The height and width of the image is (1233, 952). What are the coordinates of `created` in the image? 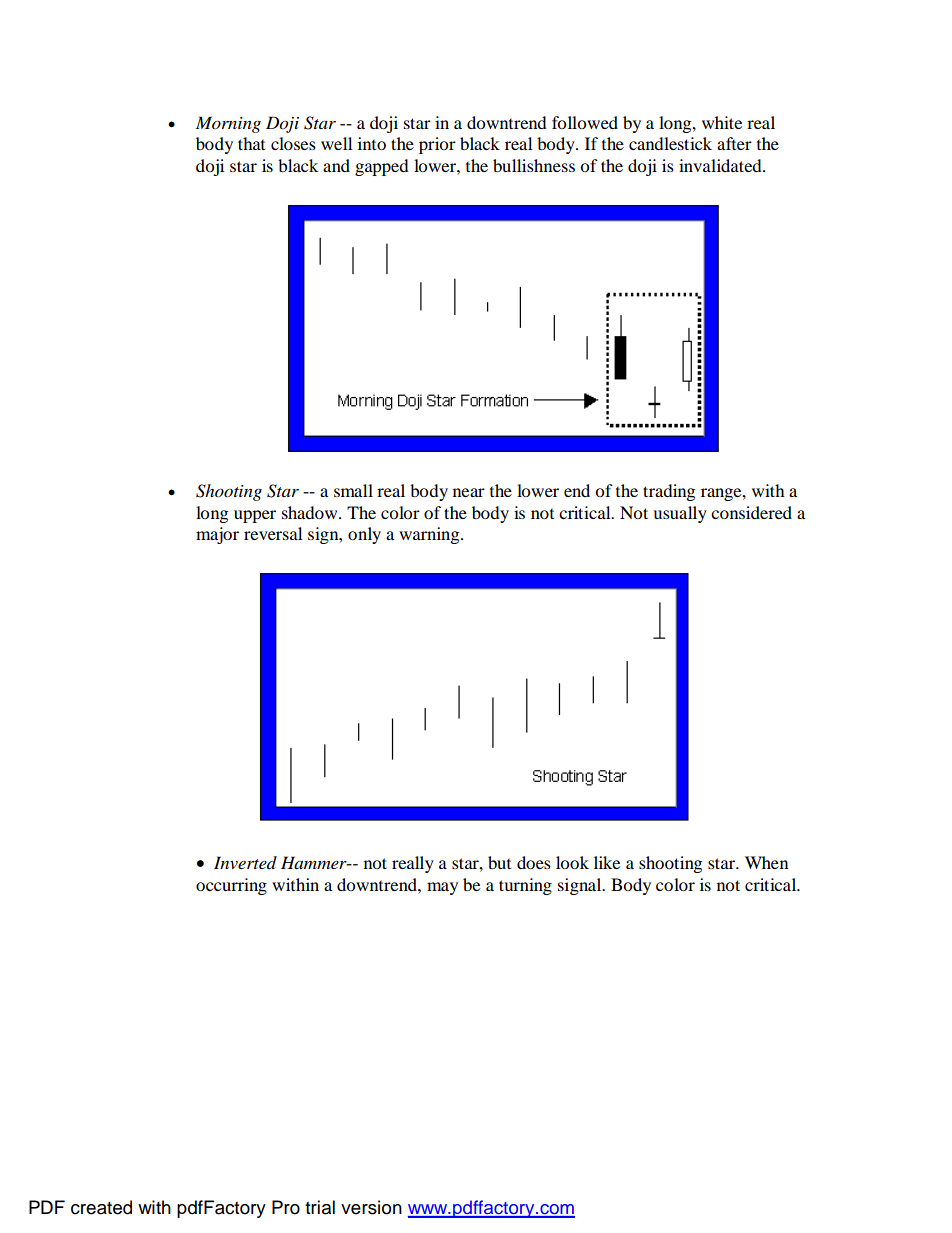 It's located at (101, 1207).
